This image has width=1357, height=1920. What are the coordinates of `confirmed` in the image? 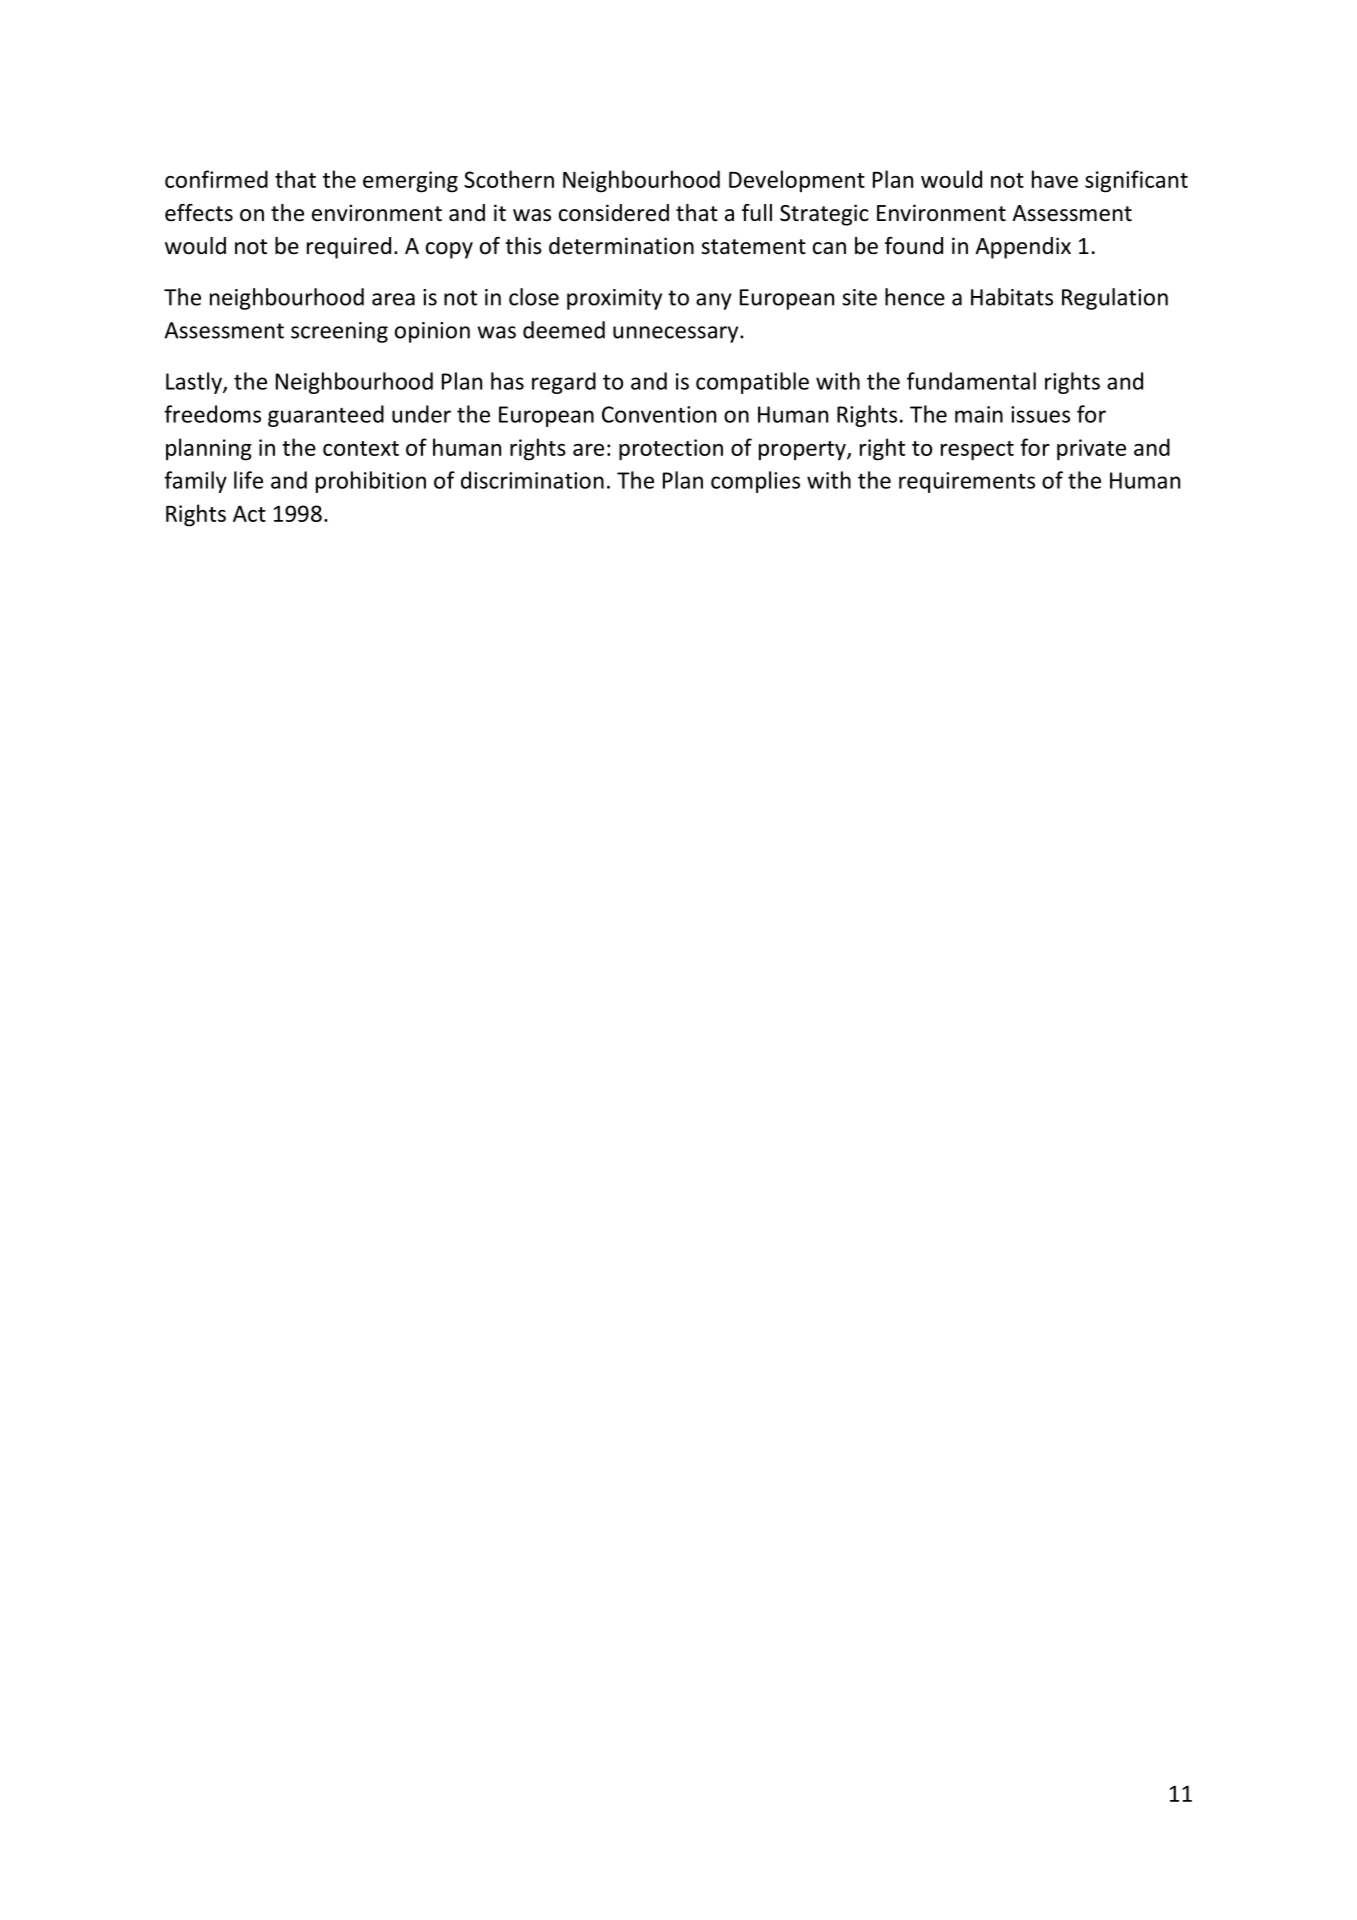 It's located at (216, 179).
